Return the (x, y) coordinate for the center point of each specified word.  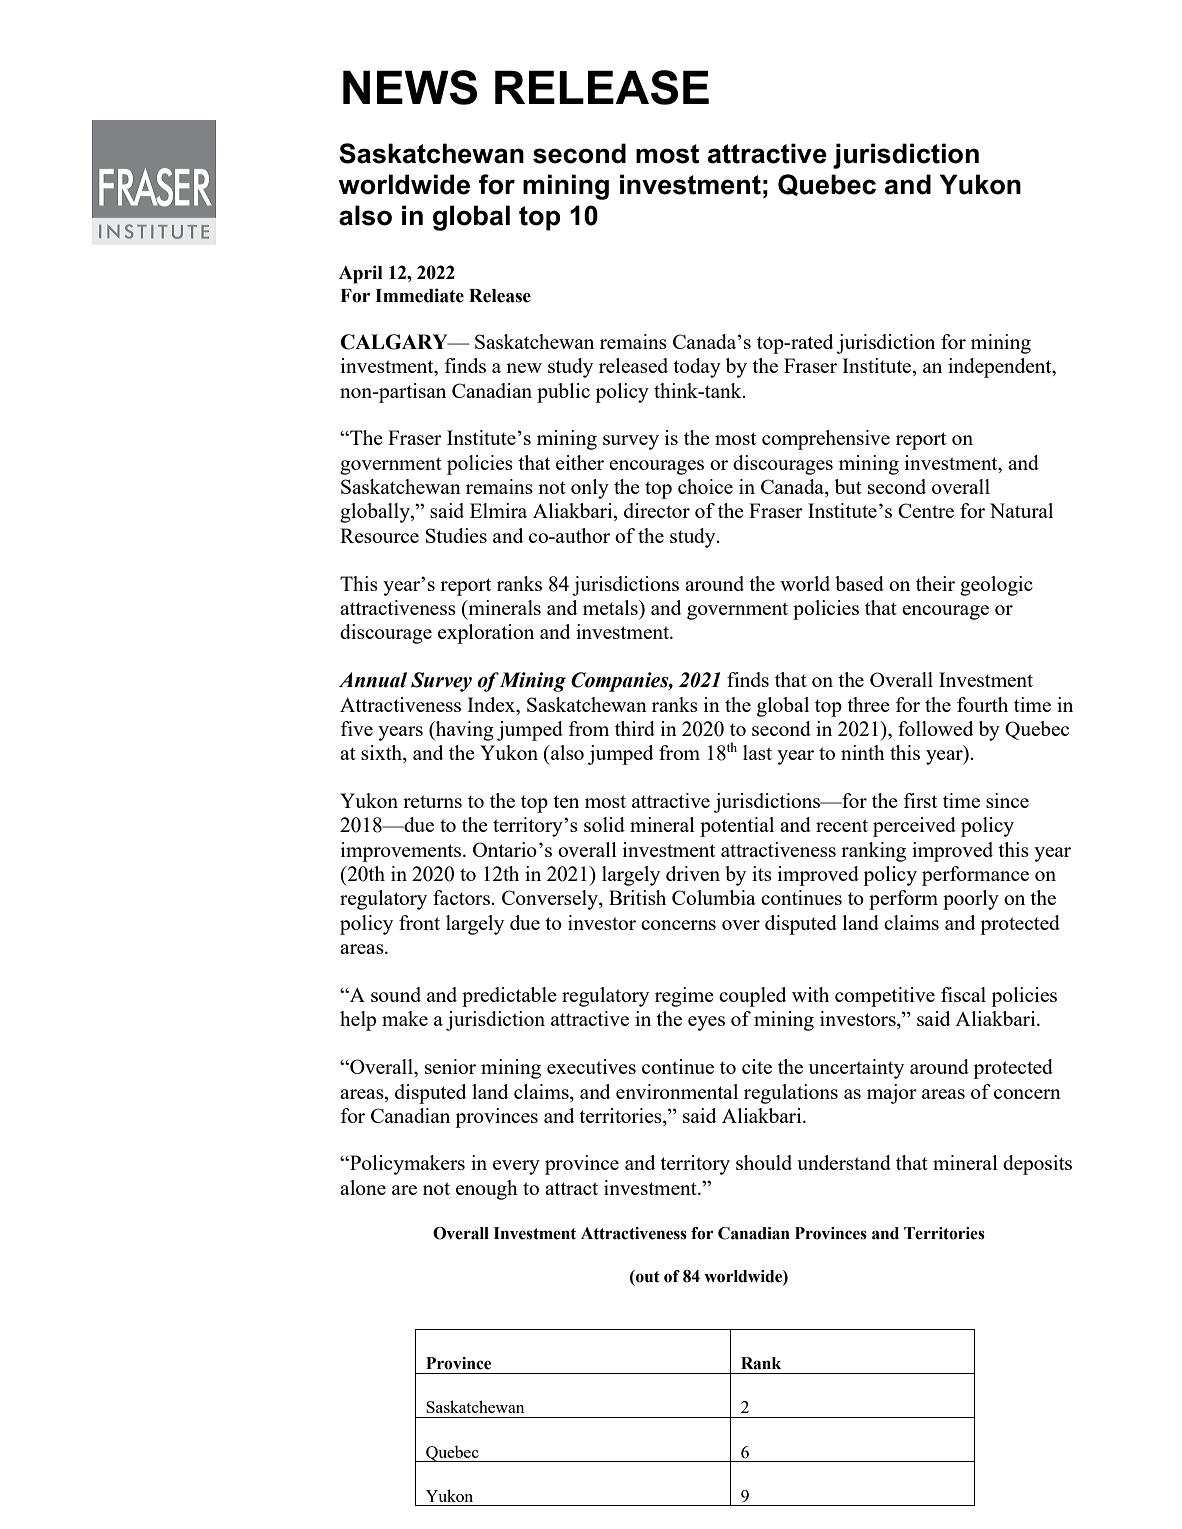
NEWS (410, 87)
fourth (982, 704)
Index (492, 704)
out (647, 1276)
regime (684, 997)
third (635, 728)
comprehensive (826, 440)
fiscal (963, 994)
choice (705, 486)
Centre (926, 510)
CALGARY (395, 342)
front (419, 922)
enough (487, 1190)
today (697, 368)
